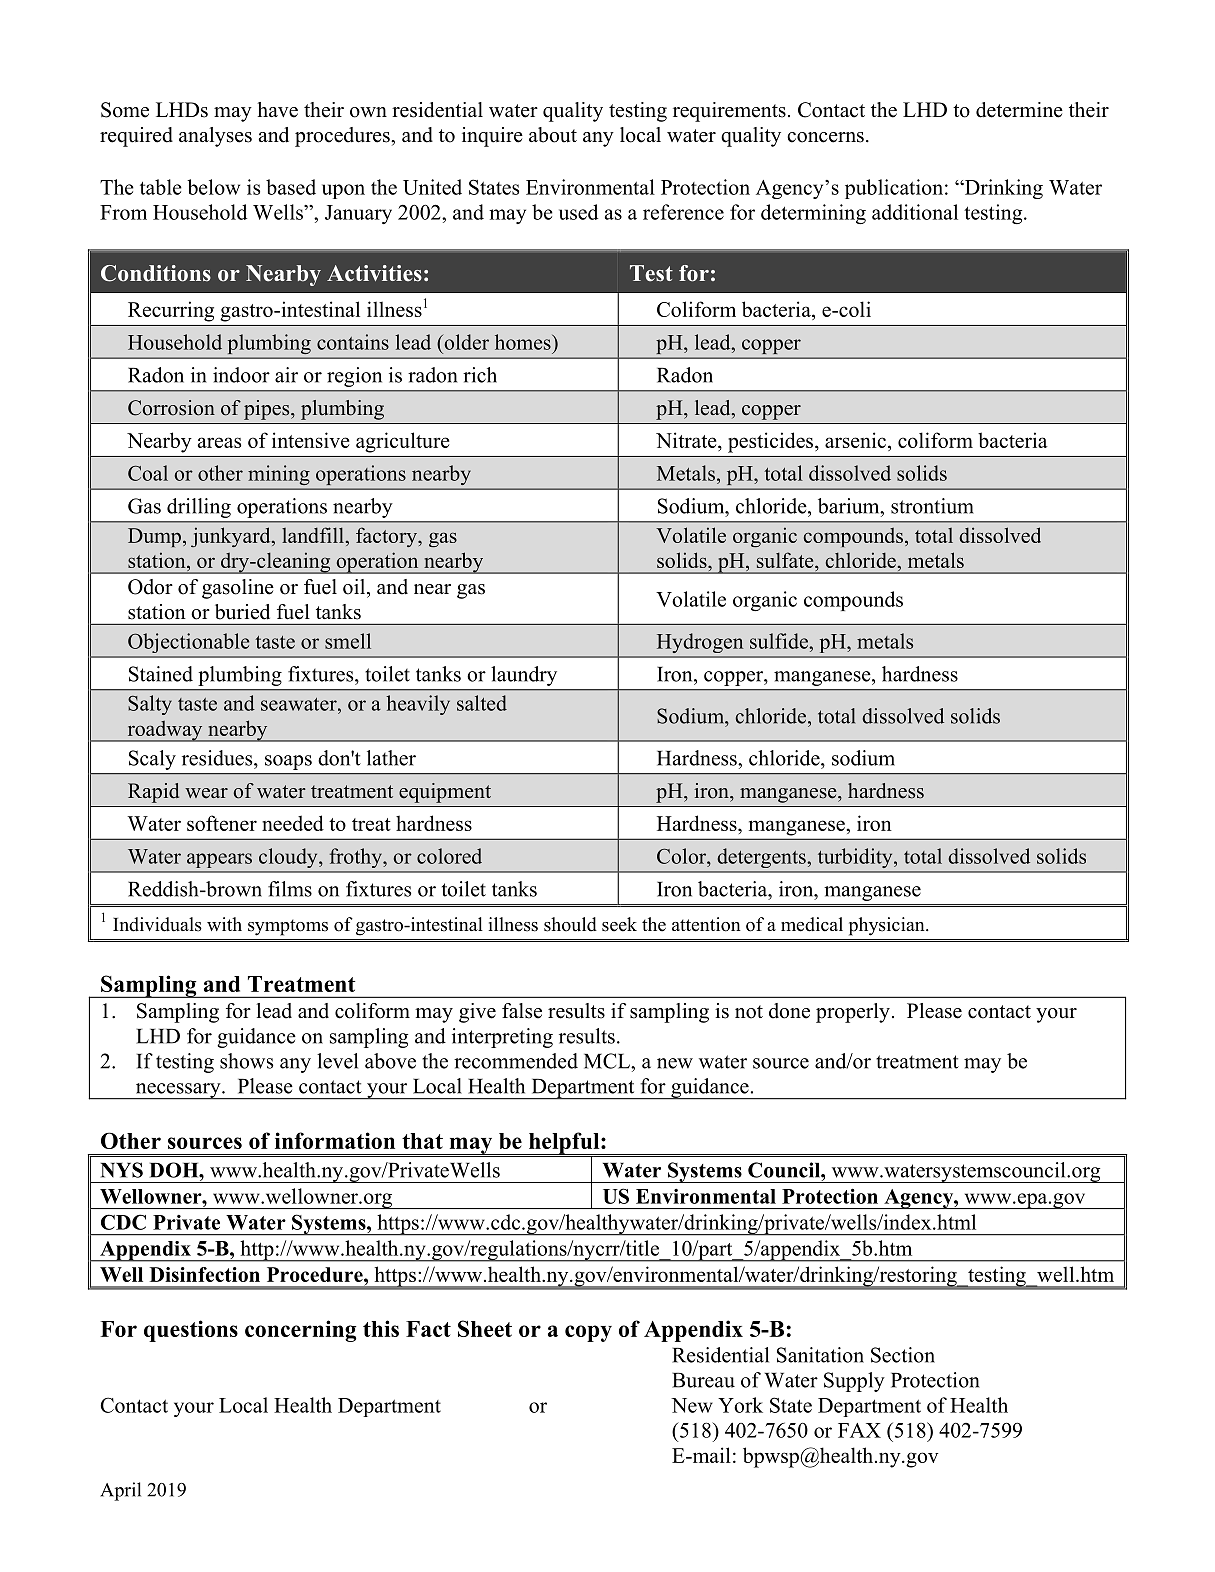 Image resolution: width=1215 pixels, height=1572 pixels. Describe the element at coordinates (856, 858) in the screenshot. I see `turbidity` at that location.
